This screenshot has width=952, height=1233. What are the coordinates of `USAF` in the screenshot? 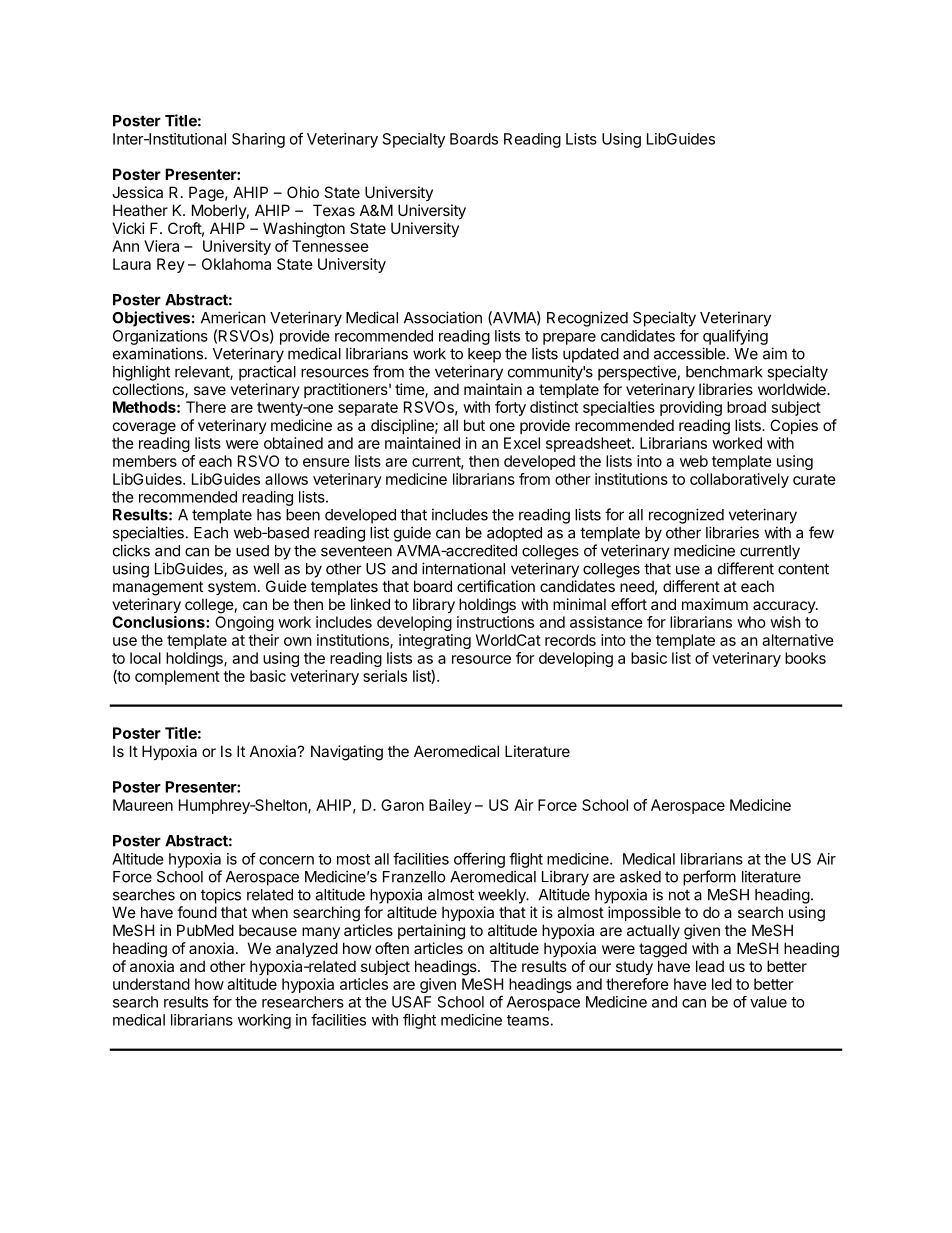 It's located at (411, 1002).
